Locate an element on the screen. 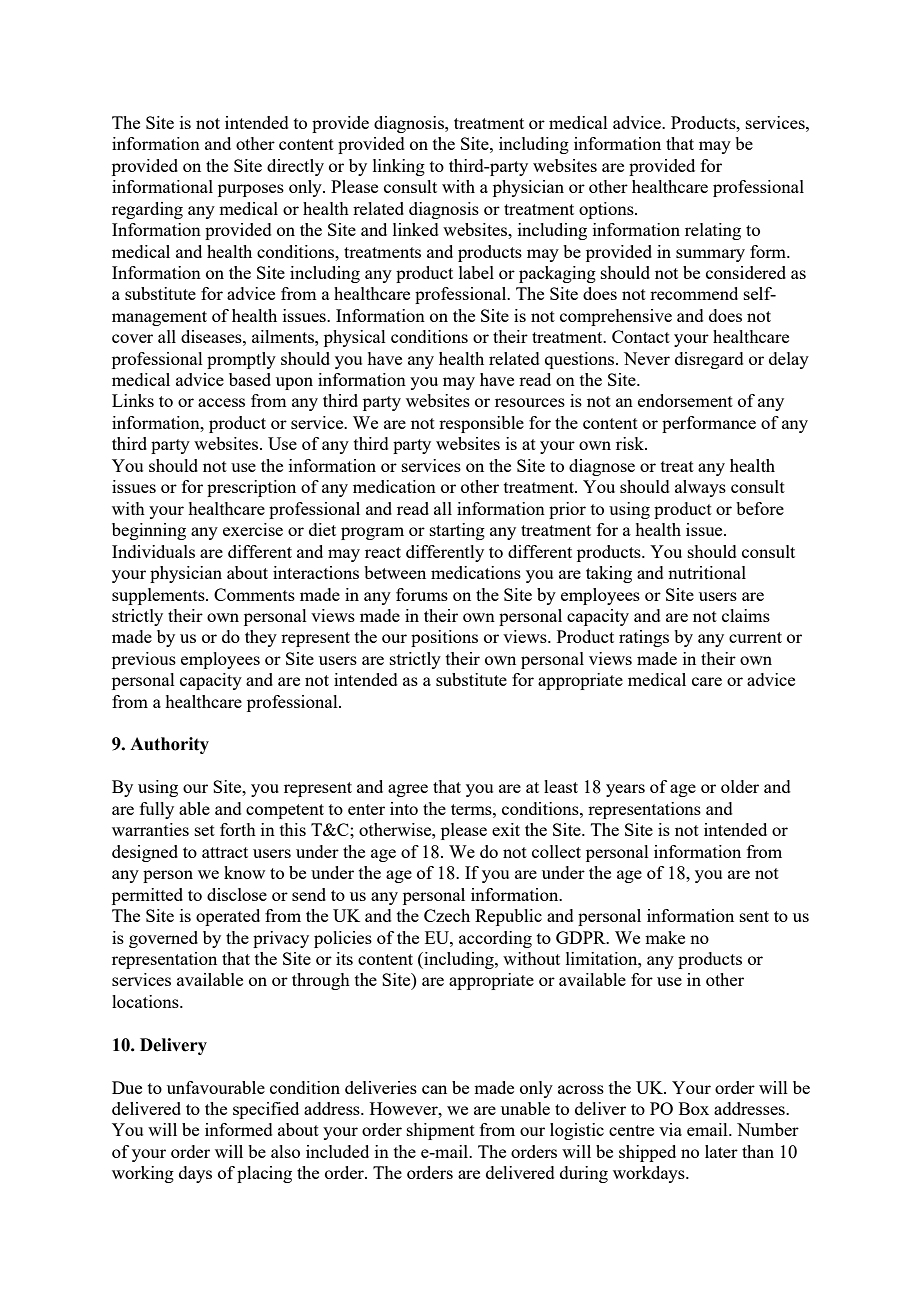  placing is located at coordinates (264, 1174).
